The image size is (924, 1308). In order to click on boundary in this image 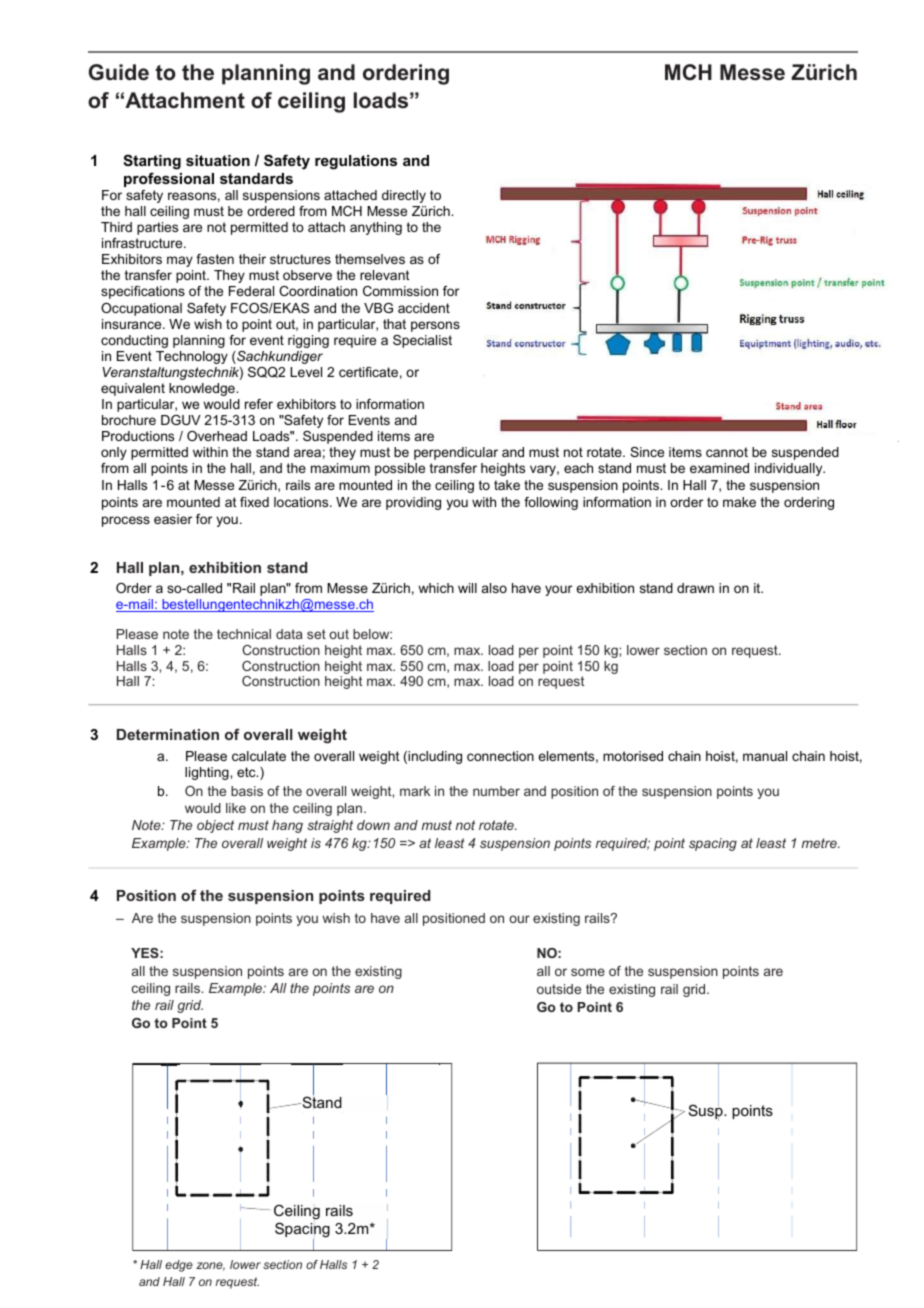, I will do `click(313, 1120)`.
